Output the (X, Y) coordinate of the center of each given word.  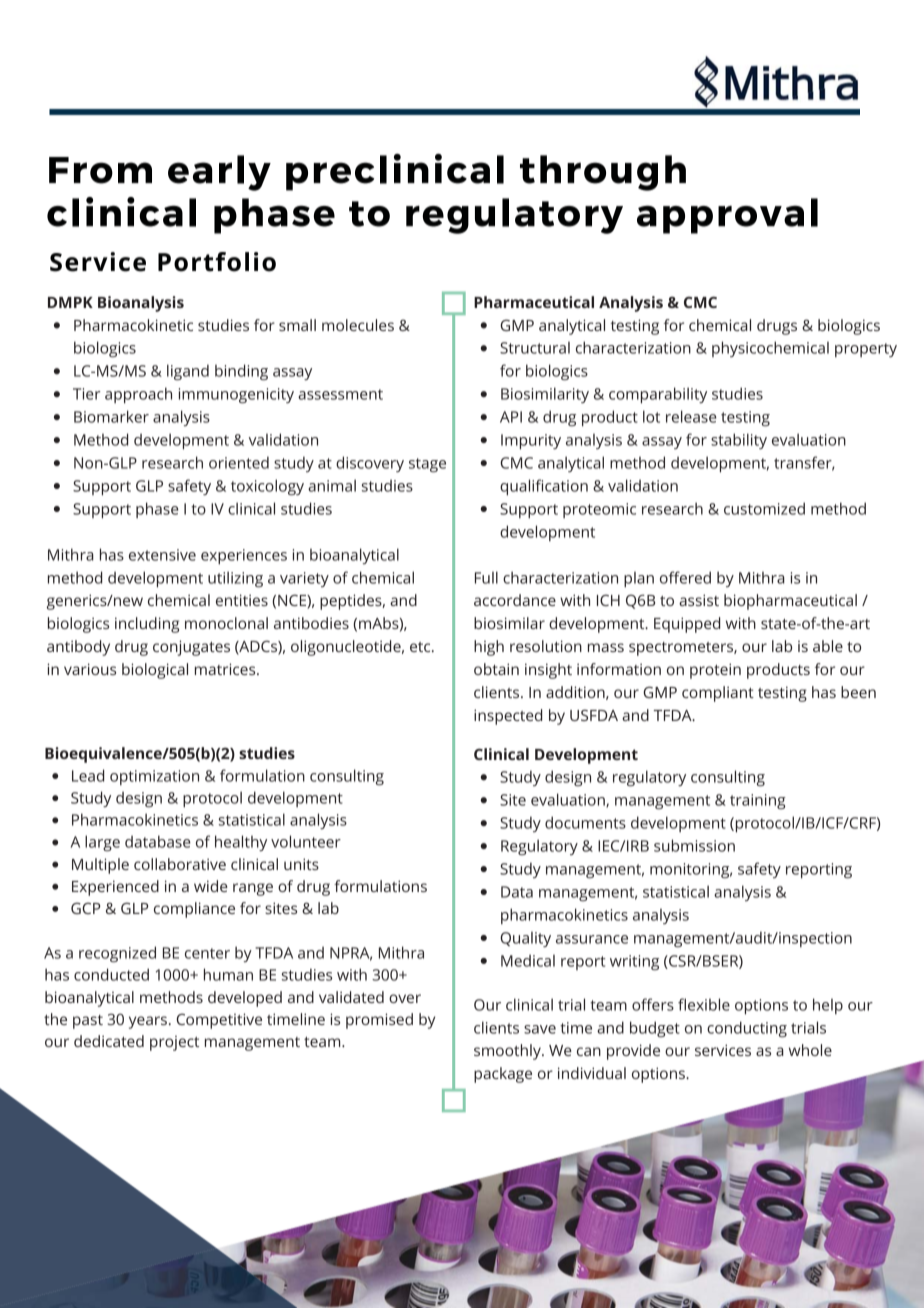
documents (585, 822)
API (511, 417)
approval (727, 216)
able (828, 646)
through (603, 173)
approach (138, 395)
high (489, 648)
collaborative (180, 864)
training (758, 802)
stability (739, 441)
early (219, 173)
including (147, 625)
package (503, 1075)
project (174, 1043)
